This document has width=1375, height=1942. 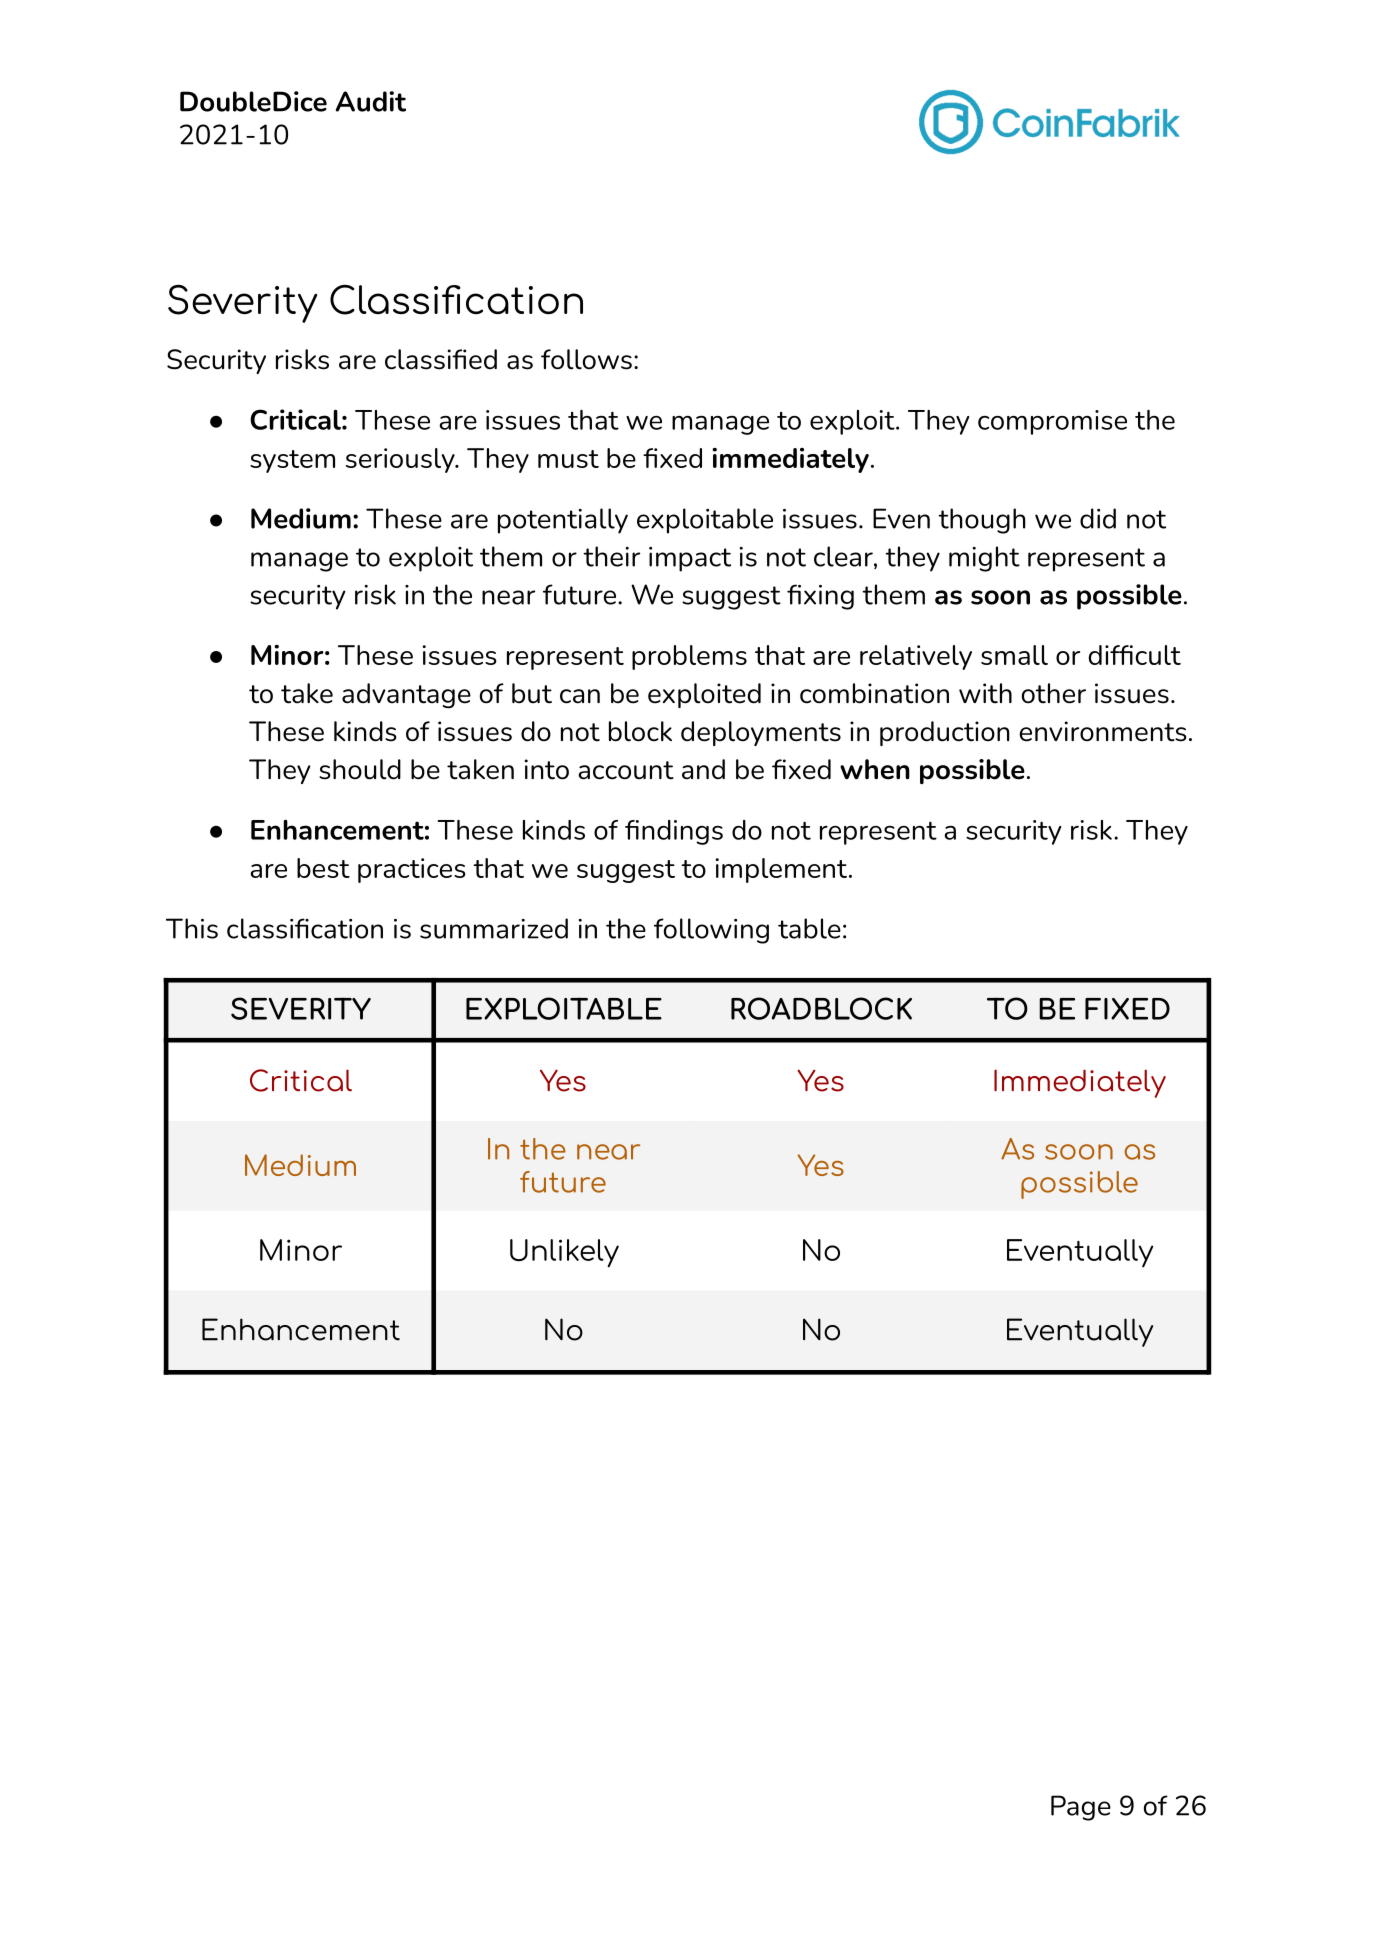 I want to click on problems, so click(x=689, y=657).
